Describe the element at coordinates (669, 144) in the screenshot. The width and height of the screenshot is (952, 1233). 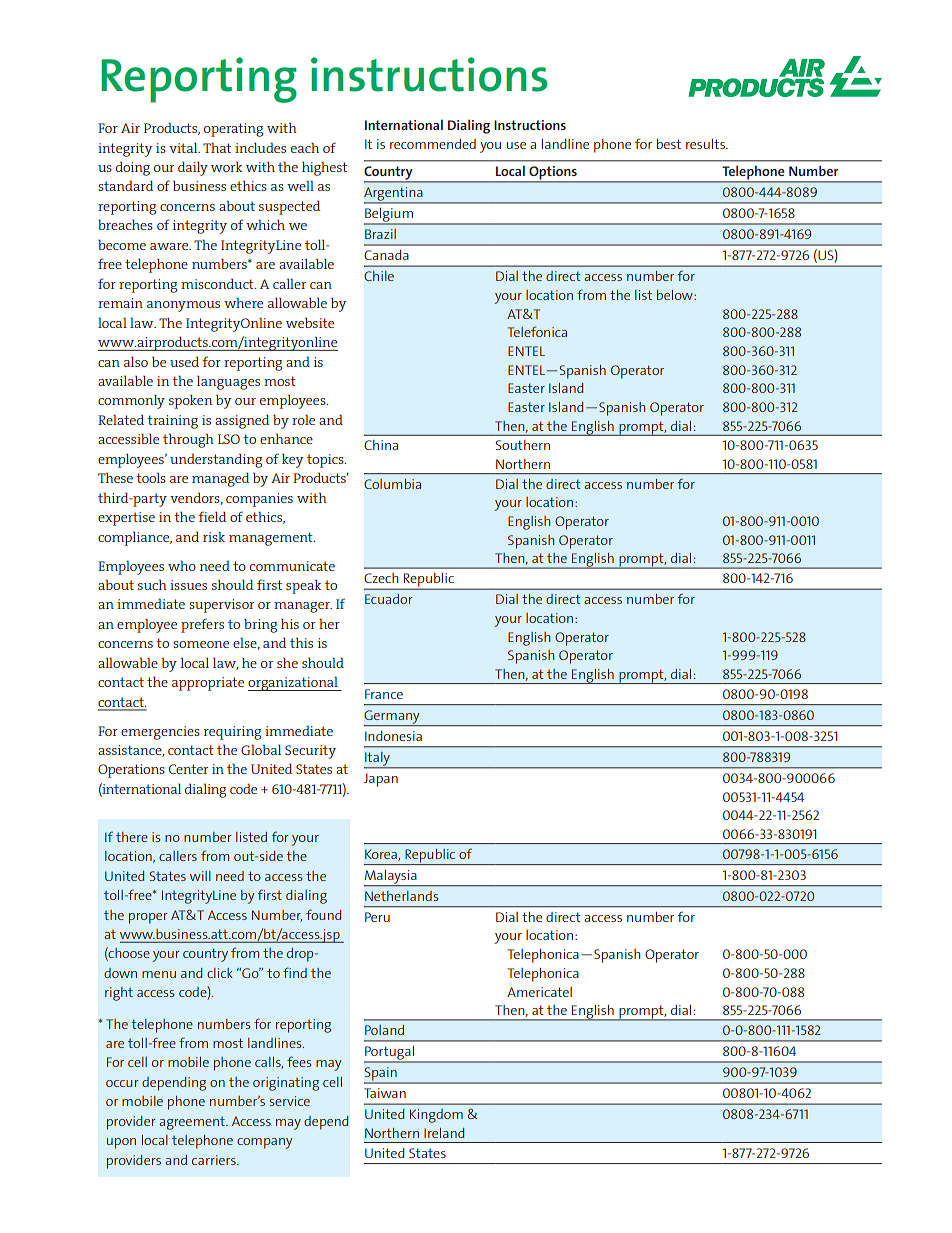
I see `best` at that location.
